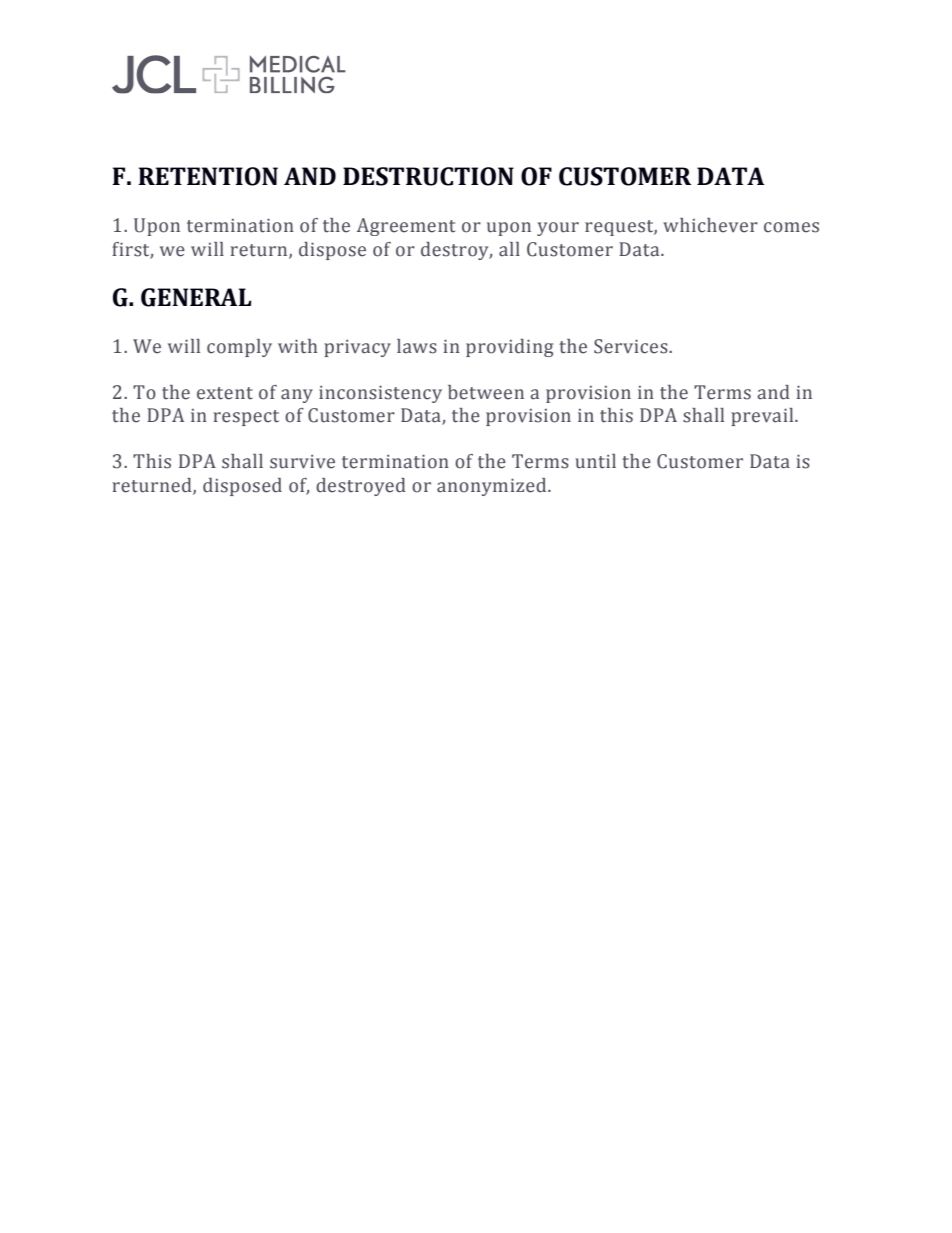  What do you see at coordinates (302, 462) in the page?
I see `survive` at bounding box center [302, 462].
